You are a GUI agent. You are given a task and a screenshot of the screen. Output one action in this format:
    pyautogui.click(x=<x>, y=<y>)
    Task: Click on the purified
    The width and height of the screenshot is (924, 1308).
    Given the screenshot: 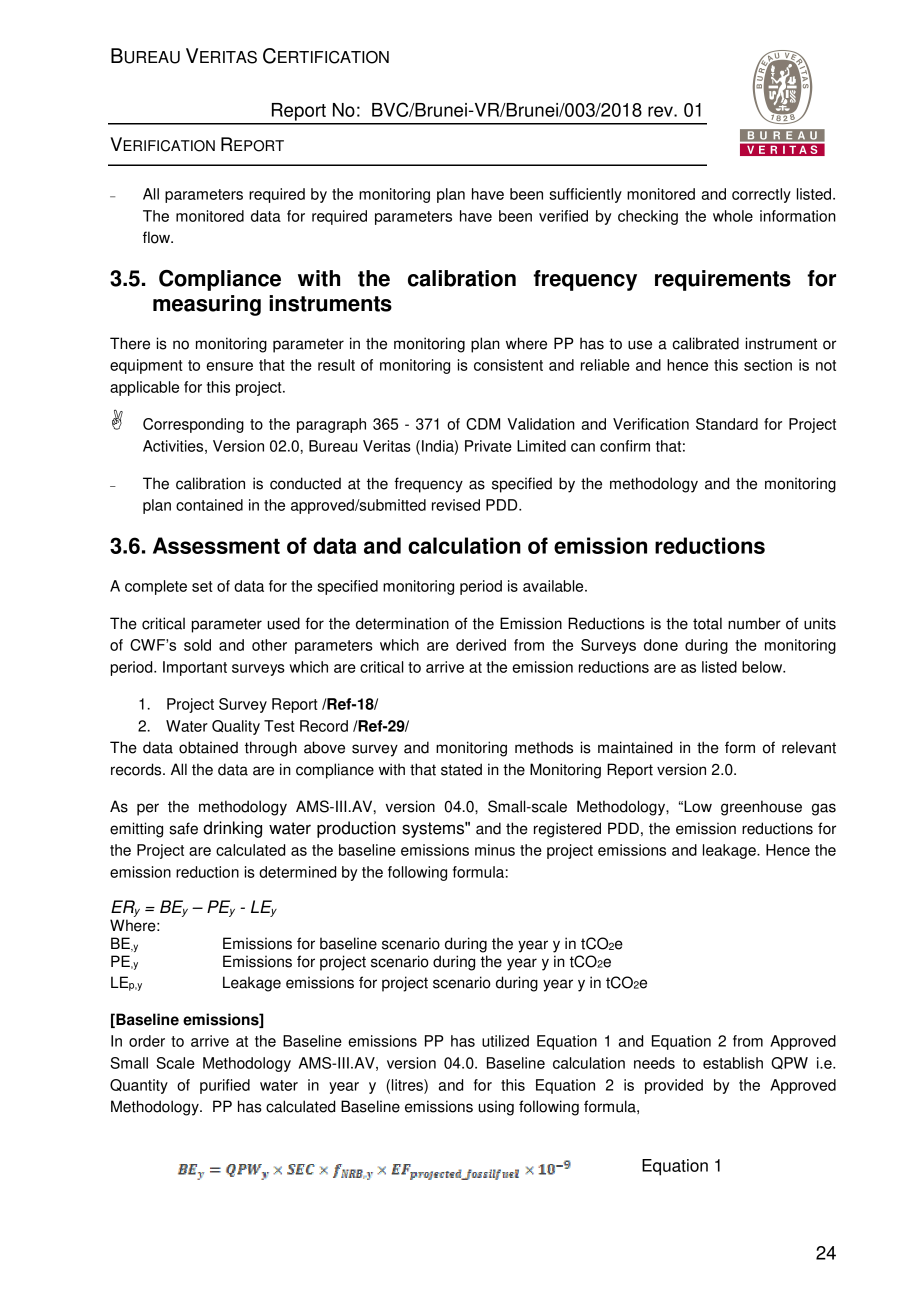 What is the action you would take?
    pyautogui.click(x=225, y=1086)
